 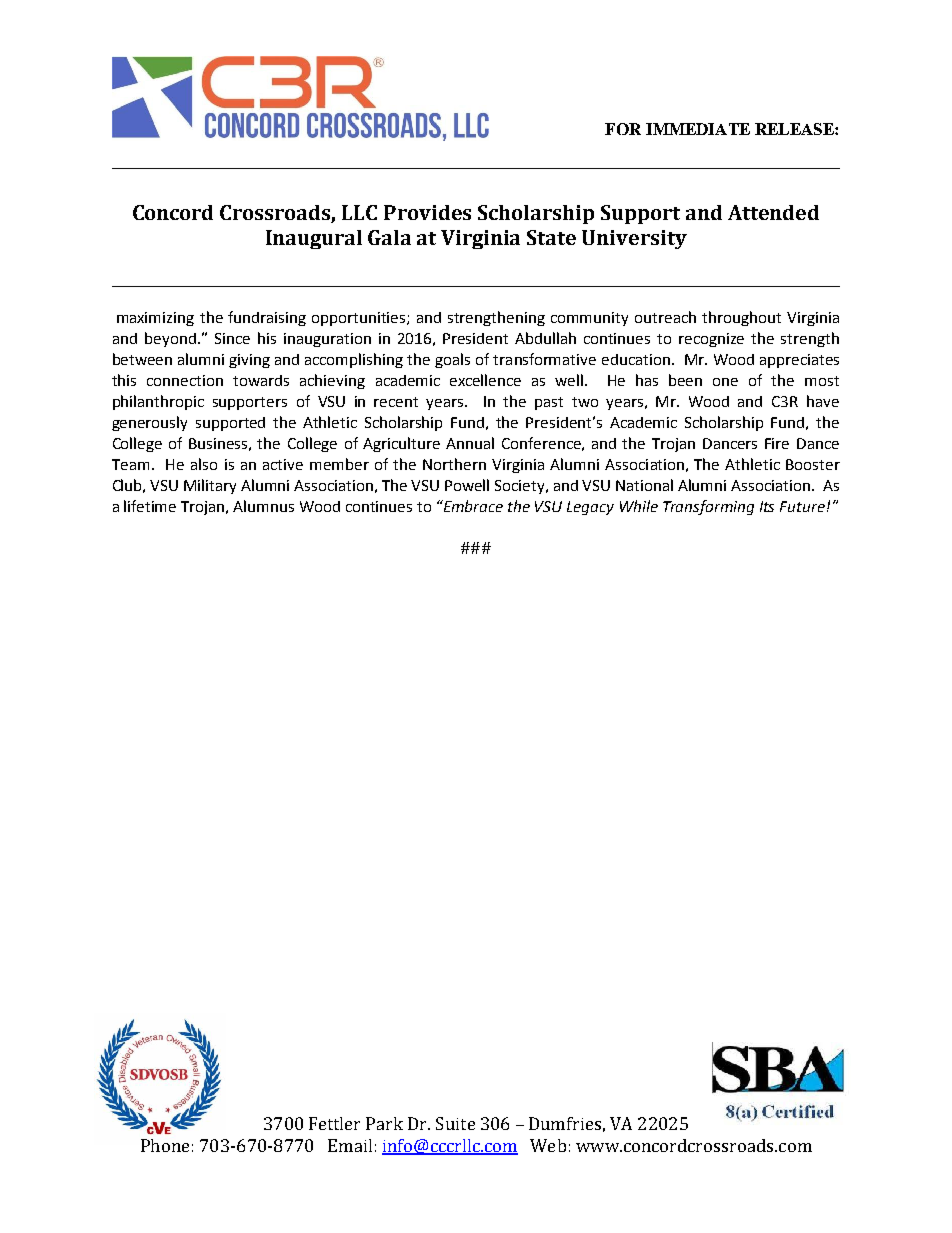 What do you see at coordinates (210, 486) in the screenshot?
I see `Military` at bounding box center [210, 486].
